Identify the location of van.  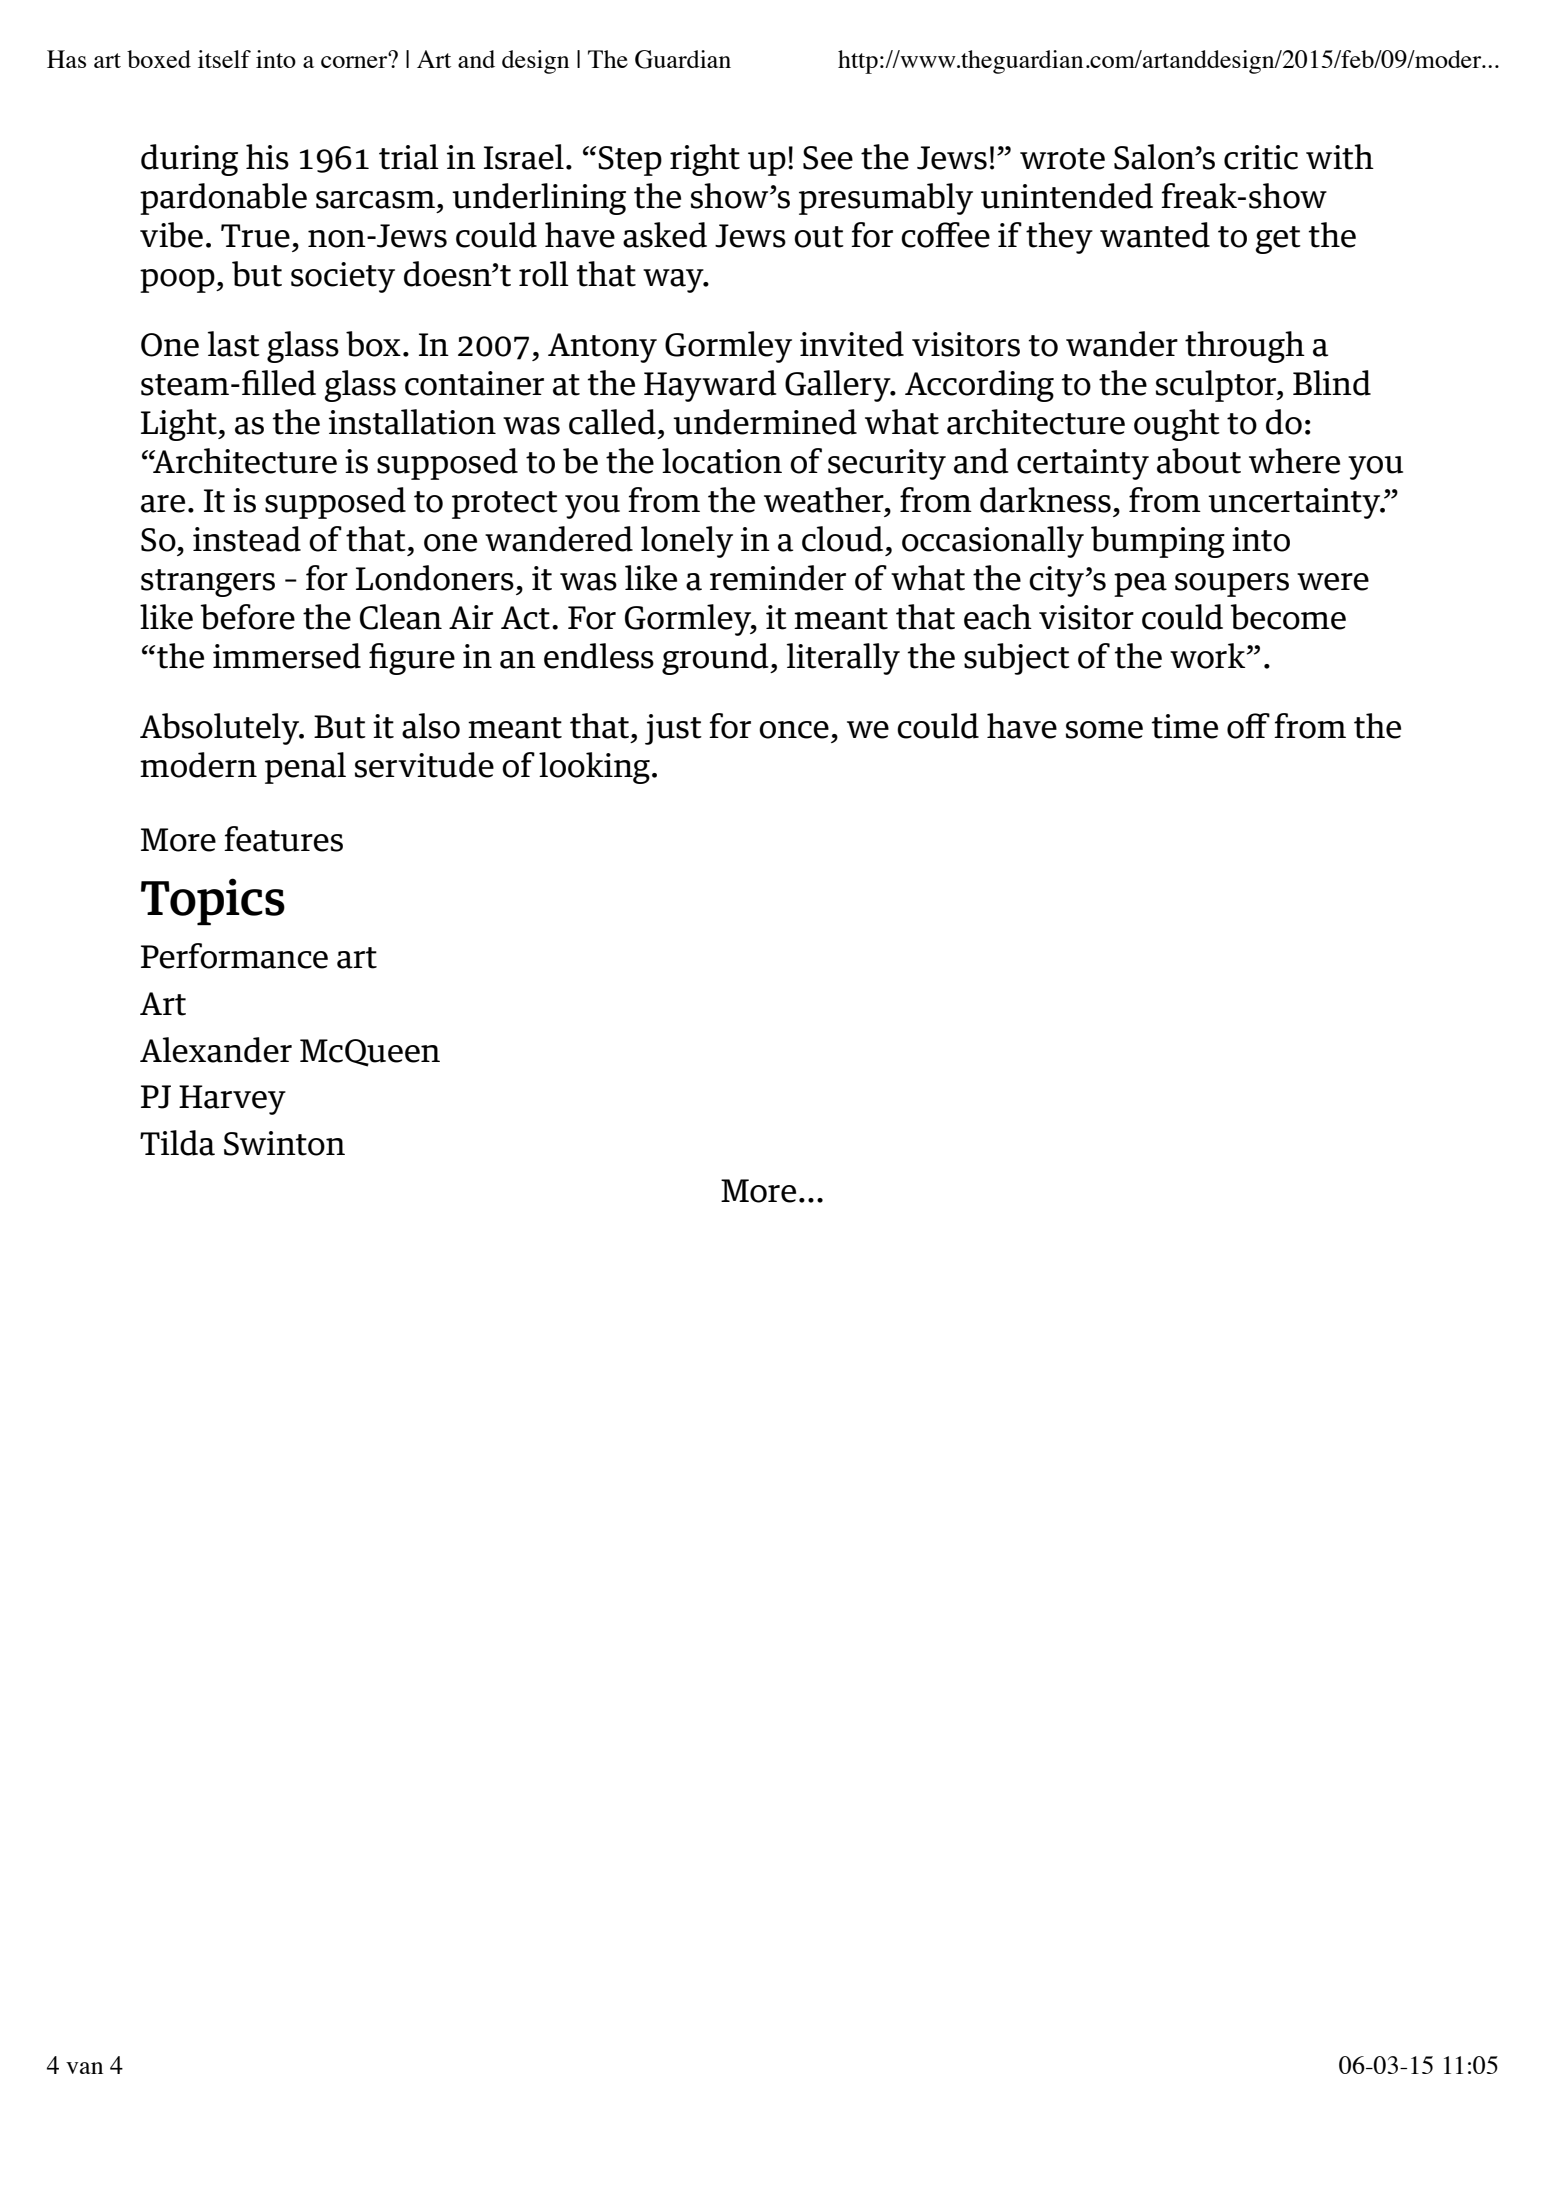
(84, 2068).
